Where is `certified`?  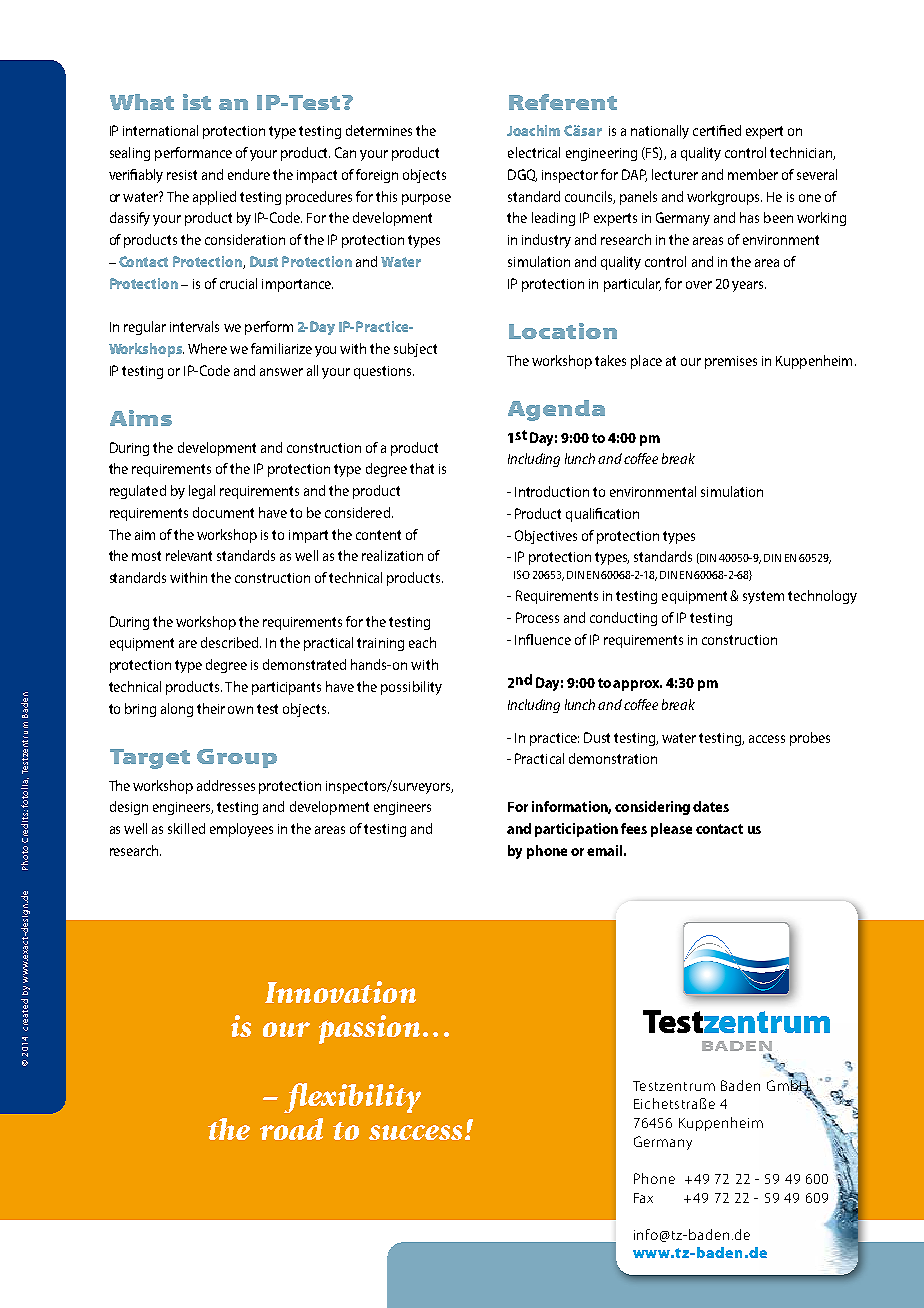
certified is located at coordinates (717, 130).
